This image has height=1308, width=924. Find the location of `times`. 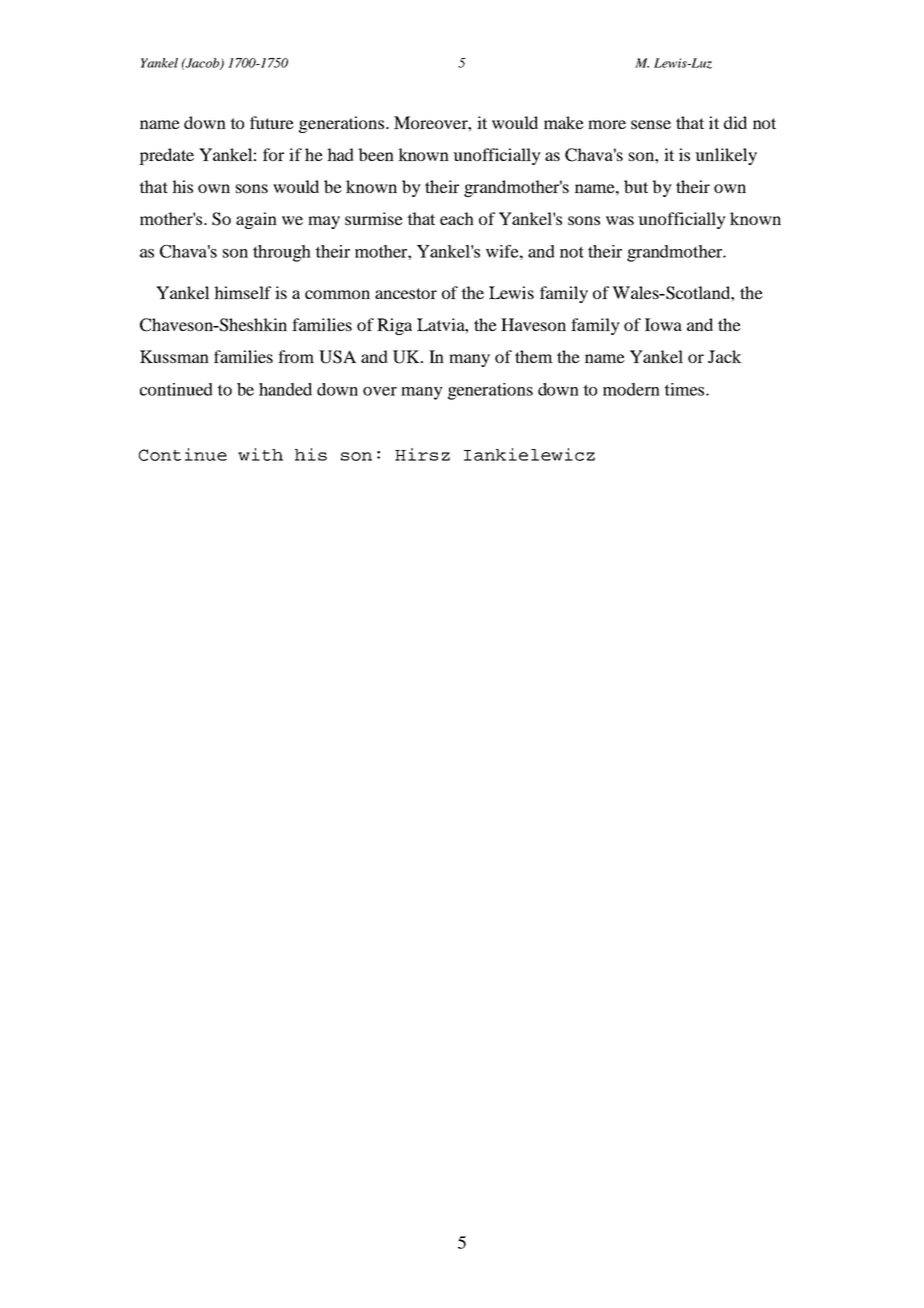

times is located at coordinates (685, 389).
